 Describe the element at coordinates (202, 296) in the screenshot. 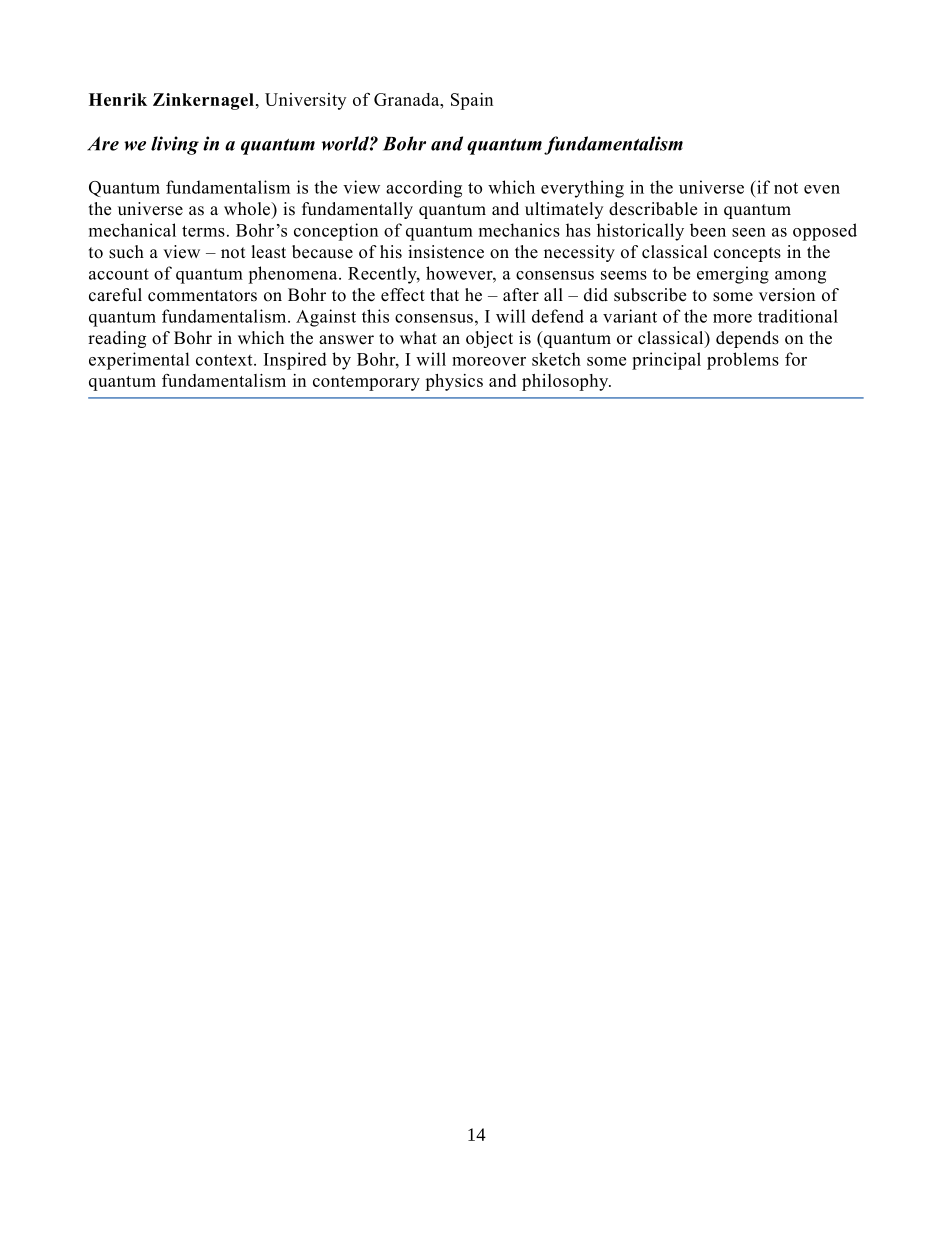

I see `commentators` at that location.
